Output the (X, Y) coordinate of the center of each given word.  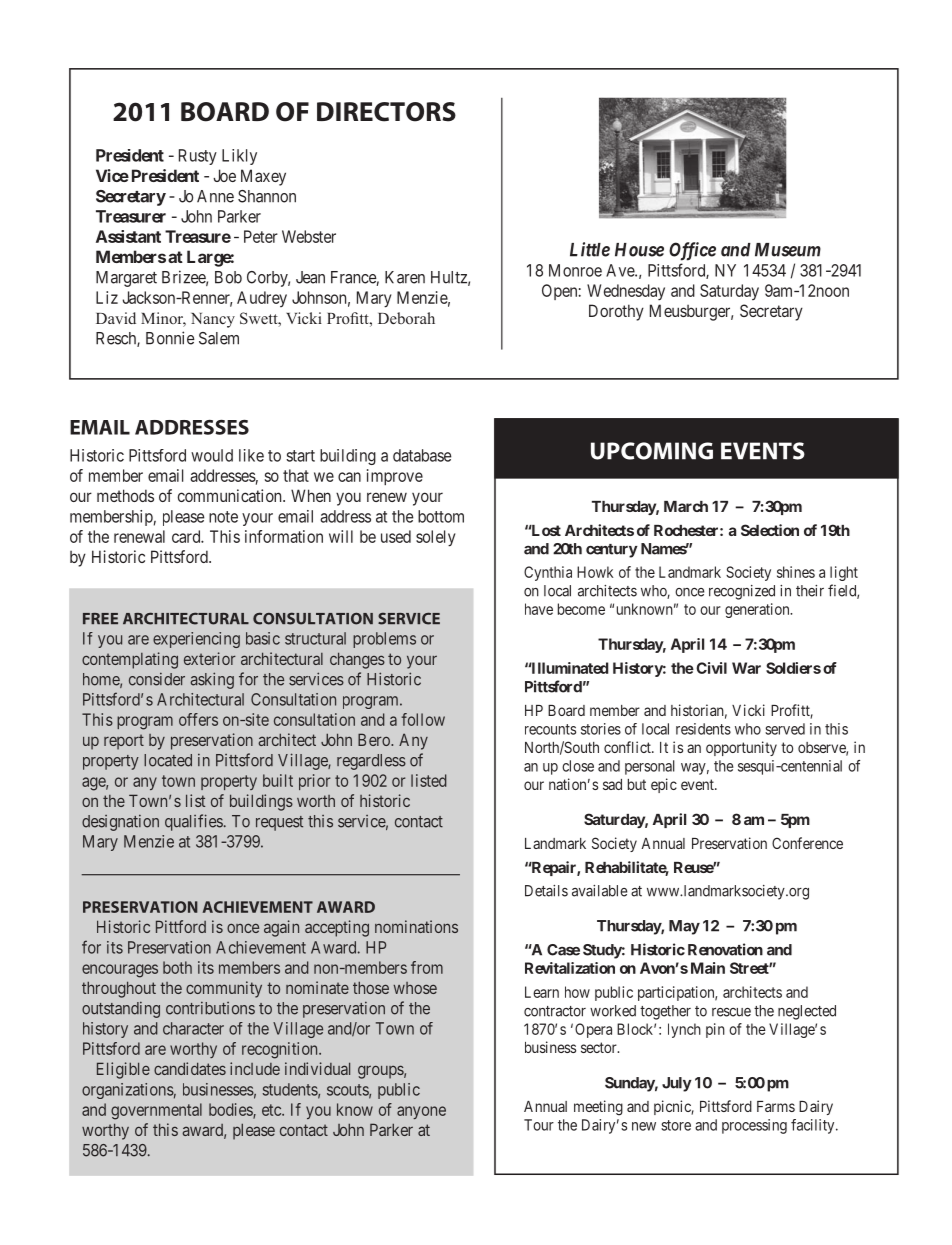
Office (692, 251)
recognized (742, 592)
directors (386, 112)
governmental (156, 1111)
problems (384, 640)
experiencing (196, 640)
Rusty (198, 157)
